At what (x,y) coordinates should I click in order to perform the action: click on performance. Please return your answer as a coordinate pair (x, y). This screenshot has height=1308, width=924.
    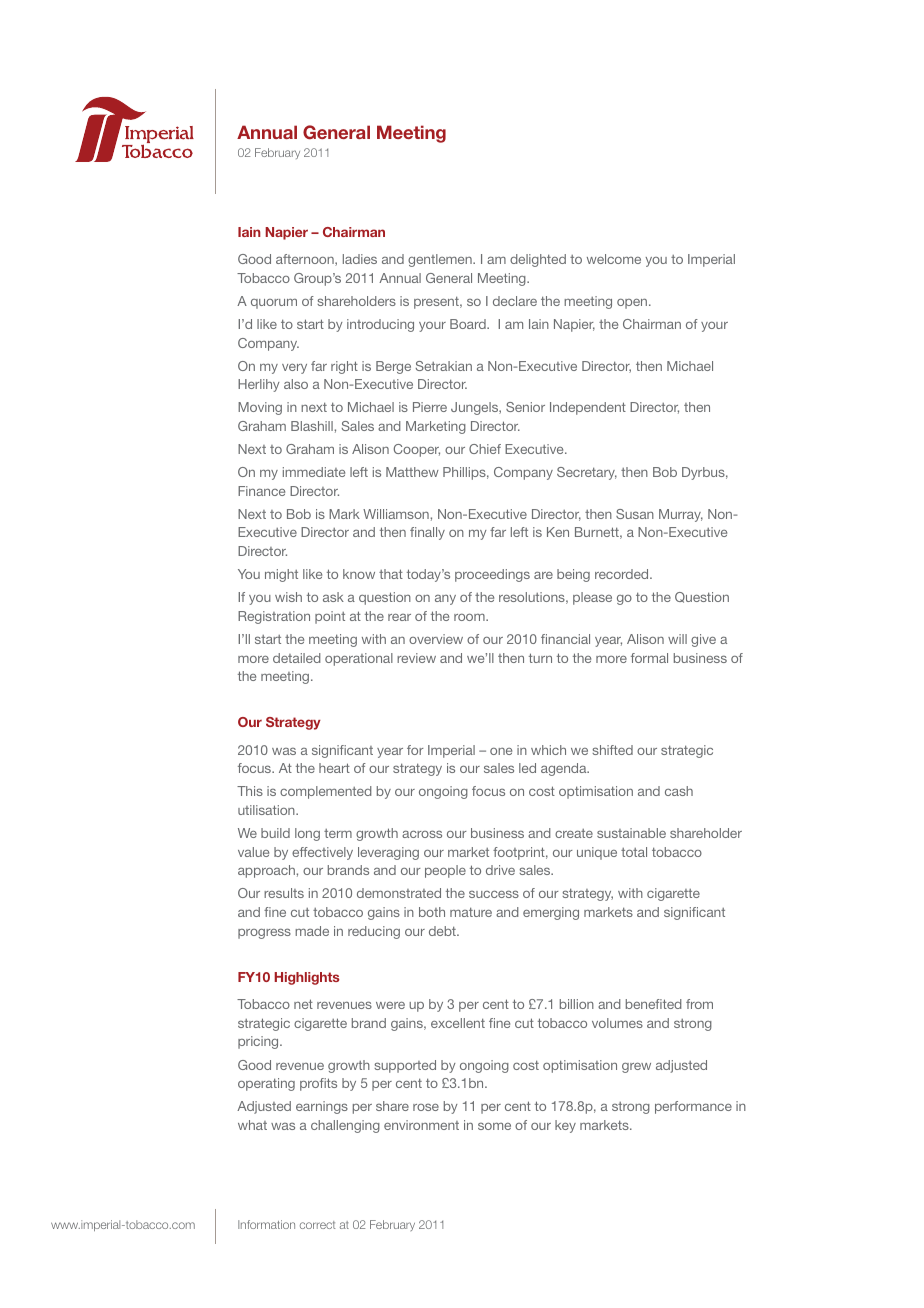
    Looking at the image, I should click on (693, 1107).
